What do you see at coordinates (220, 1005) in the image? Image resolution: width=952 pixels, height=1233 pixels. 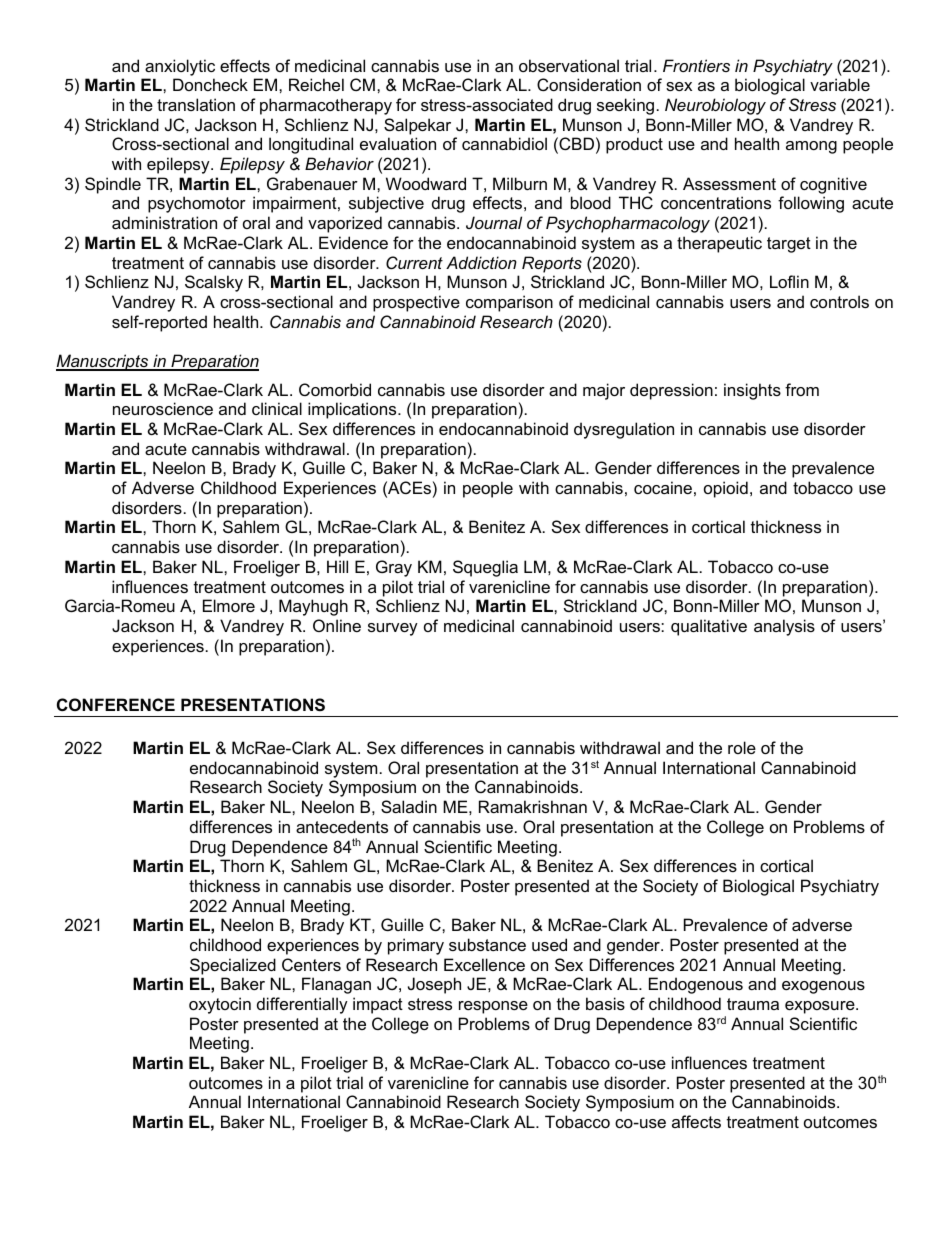 I see `oxytocin` at bounding box center [220, 1005].
